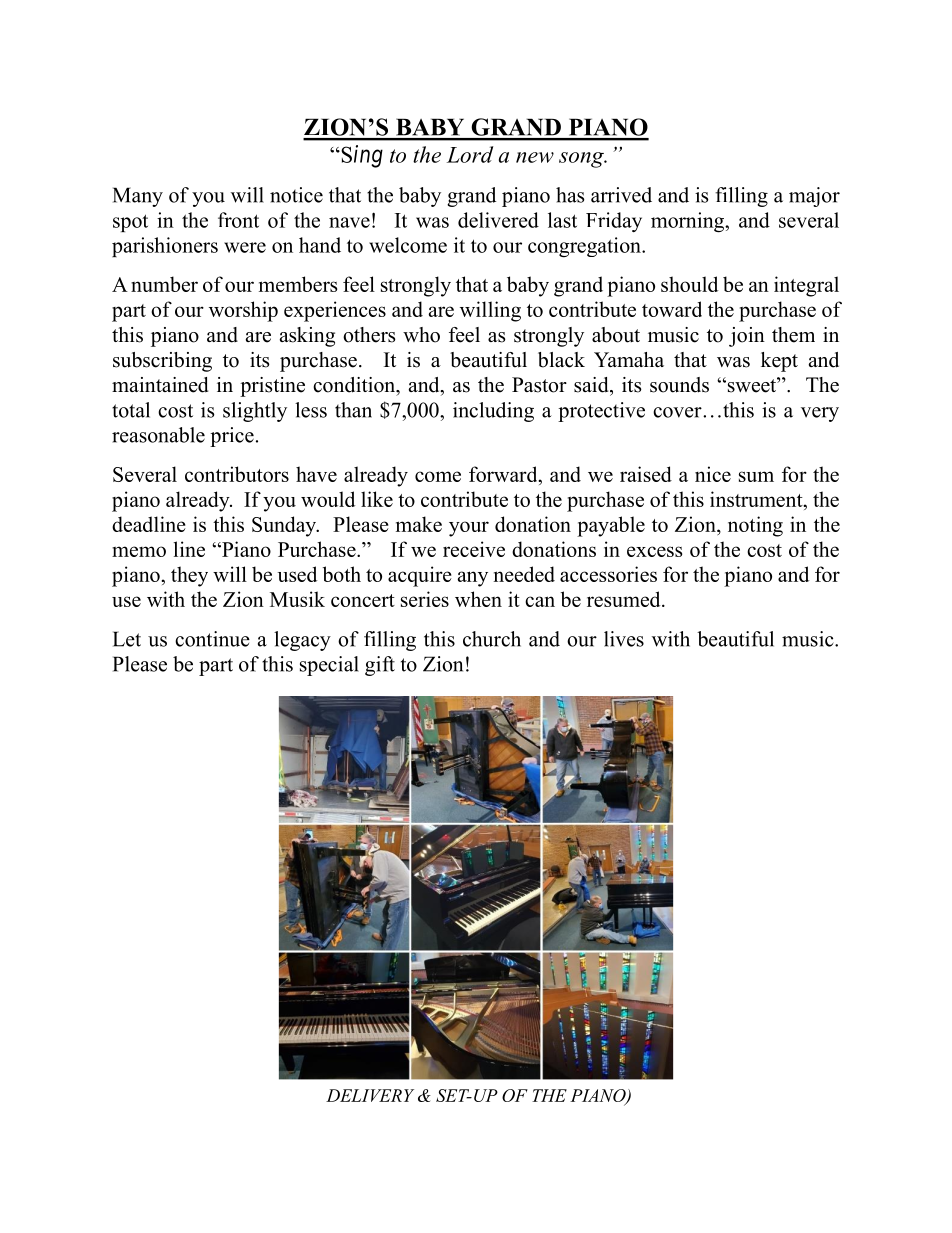 The height and width of the document is (1233, 952). I want to click on contributors, so click(237, 474).
